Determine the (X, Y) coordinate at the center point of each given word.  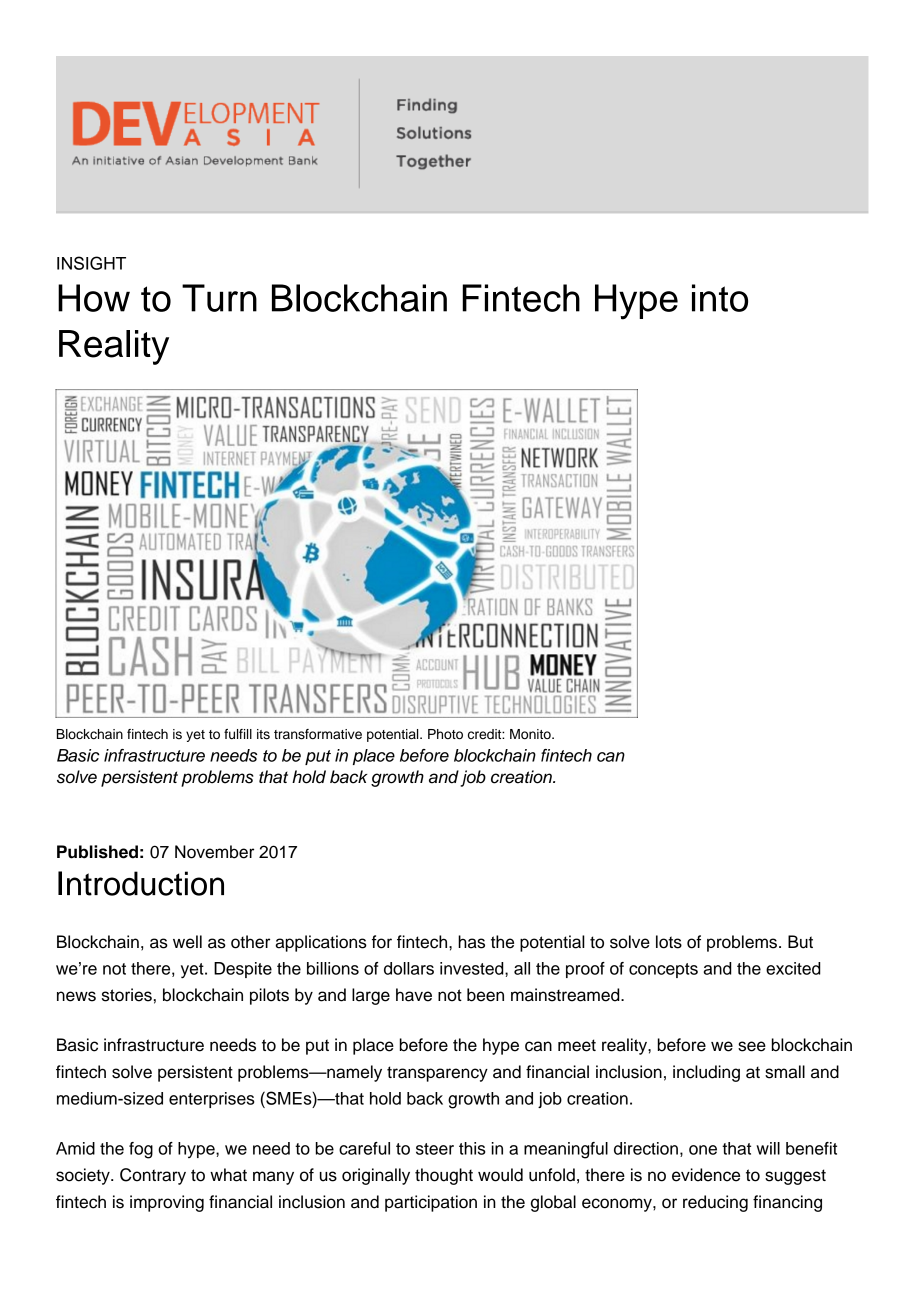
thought (444, 1176)
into (720, 298)
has (471, 942)
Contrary (153, 1176)
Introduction (141, 883)
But (800, 942)
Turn (219, 298)
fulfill (238, 734)
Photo (445, 734)
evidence (706, 1175)
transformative (318, 734)
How (94, 298)
